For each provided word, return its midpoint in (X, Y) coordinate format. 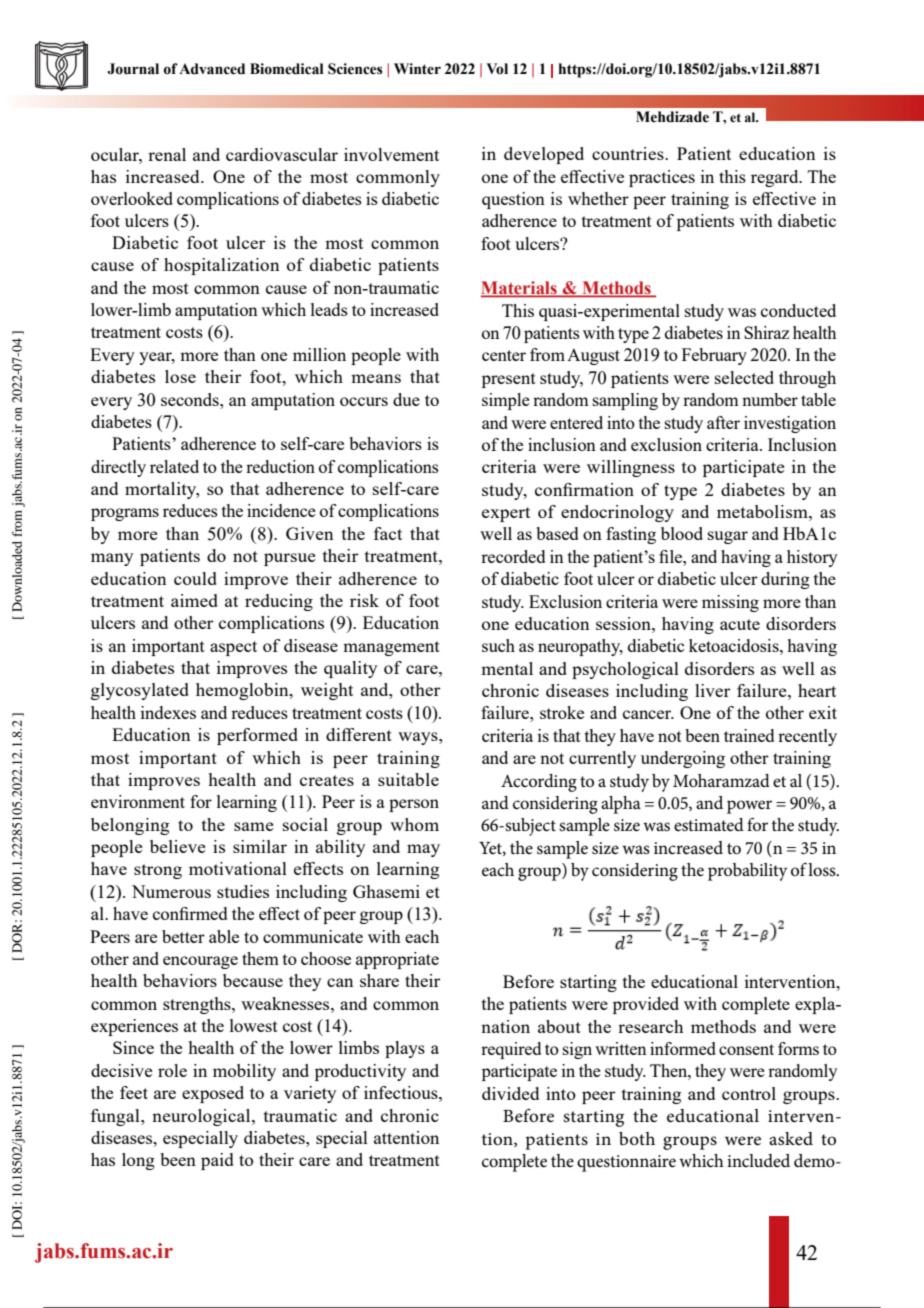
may (423, 850)
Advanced (212, 69)
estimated (709, 825)
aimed (194, 600)
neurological (202, 1117)
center (504, 355)
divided (510, 1093)
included (758, 1160)
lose (180, 376)
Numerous (171, 891)
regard (776, 178)
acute (740, 624)
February (714, 356)
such (498, 645)
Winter (417, 69)
